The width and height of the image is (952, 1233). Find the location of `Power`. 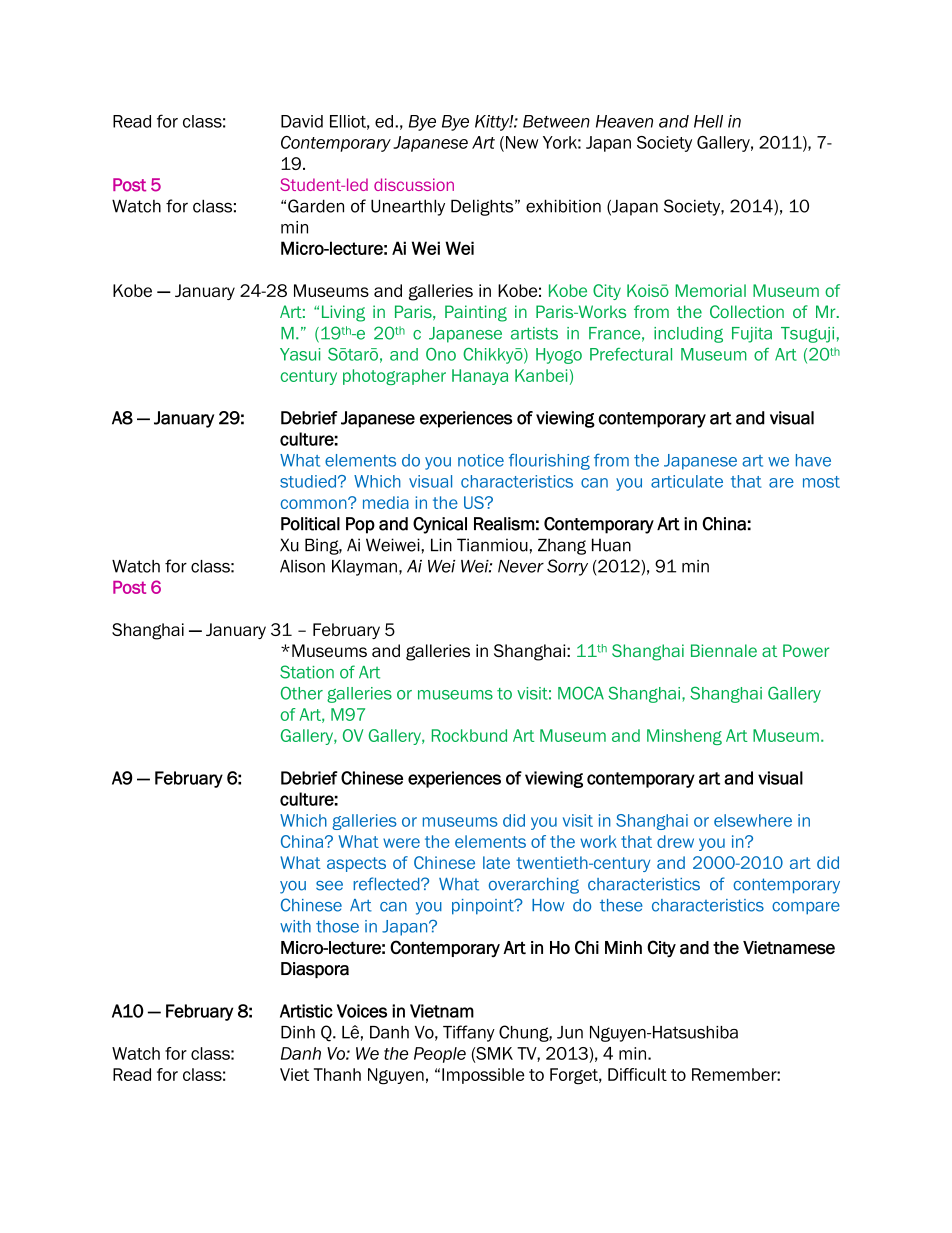

Power is located at coordinates (806, 650).
